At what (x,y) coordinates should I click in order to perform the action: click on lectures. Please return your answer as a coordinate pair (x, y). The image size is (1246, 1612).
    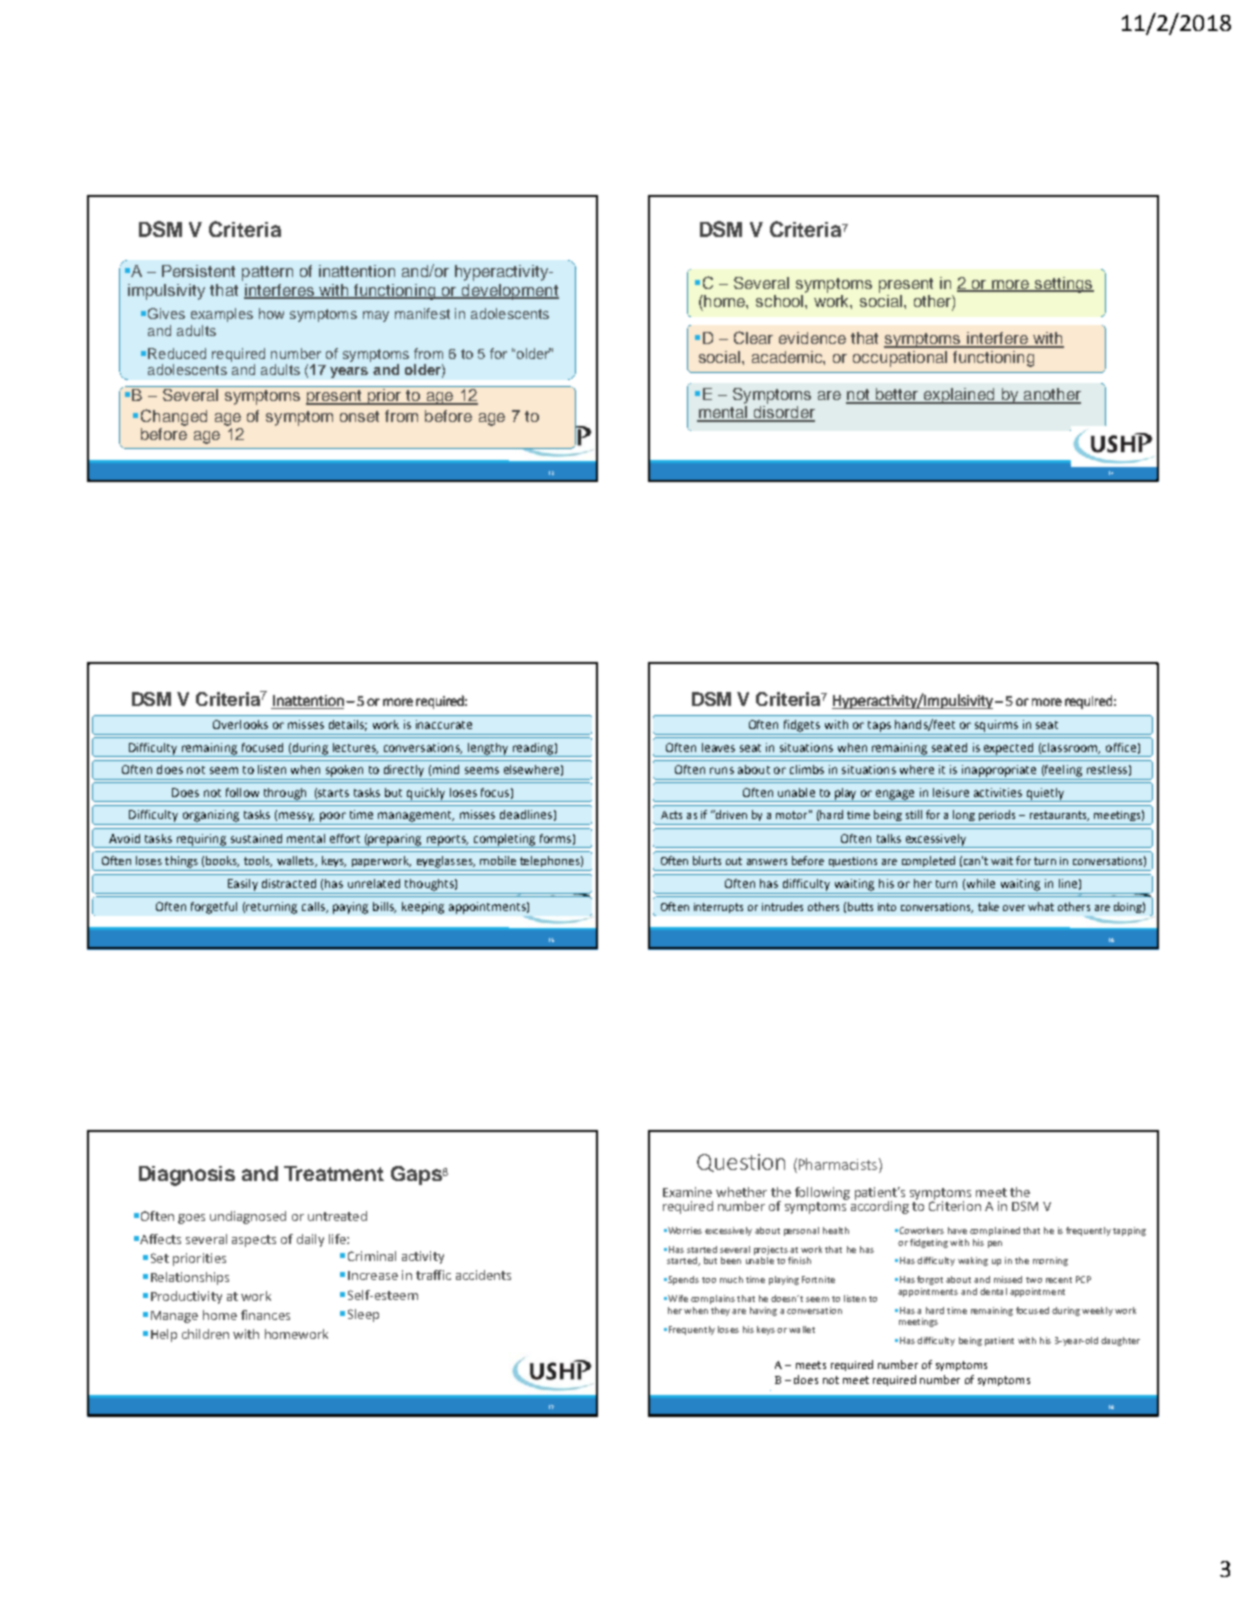
    Looking at the image, I should click on (355, 748).
